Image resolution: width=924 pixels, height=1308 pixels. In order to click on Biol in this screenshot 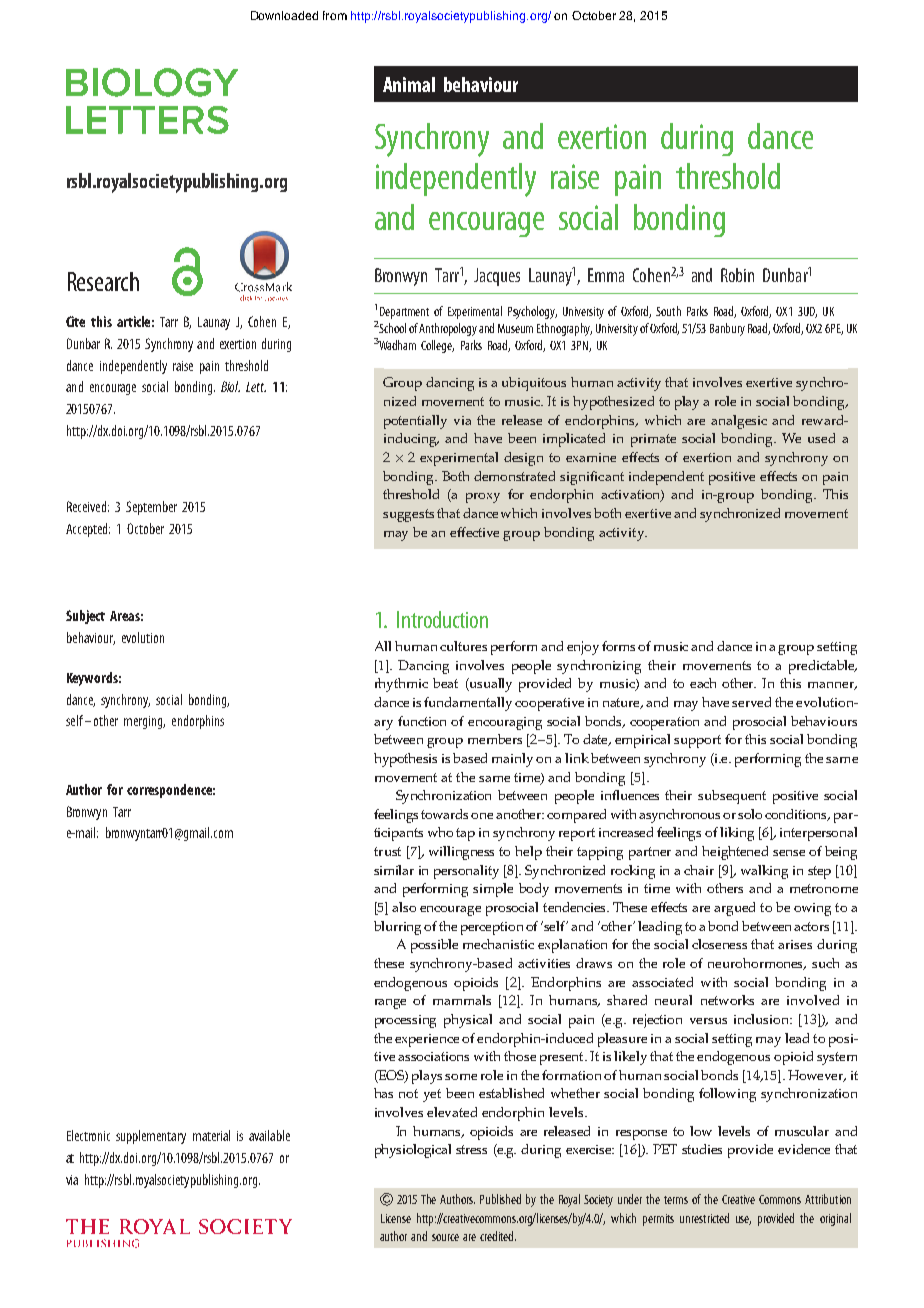, I will do `click(230, 386)`.
